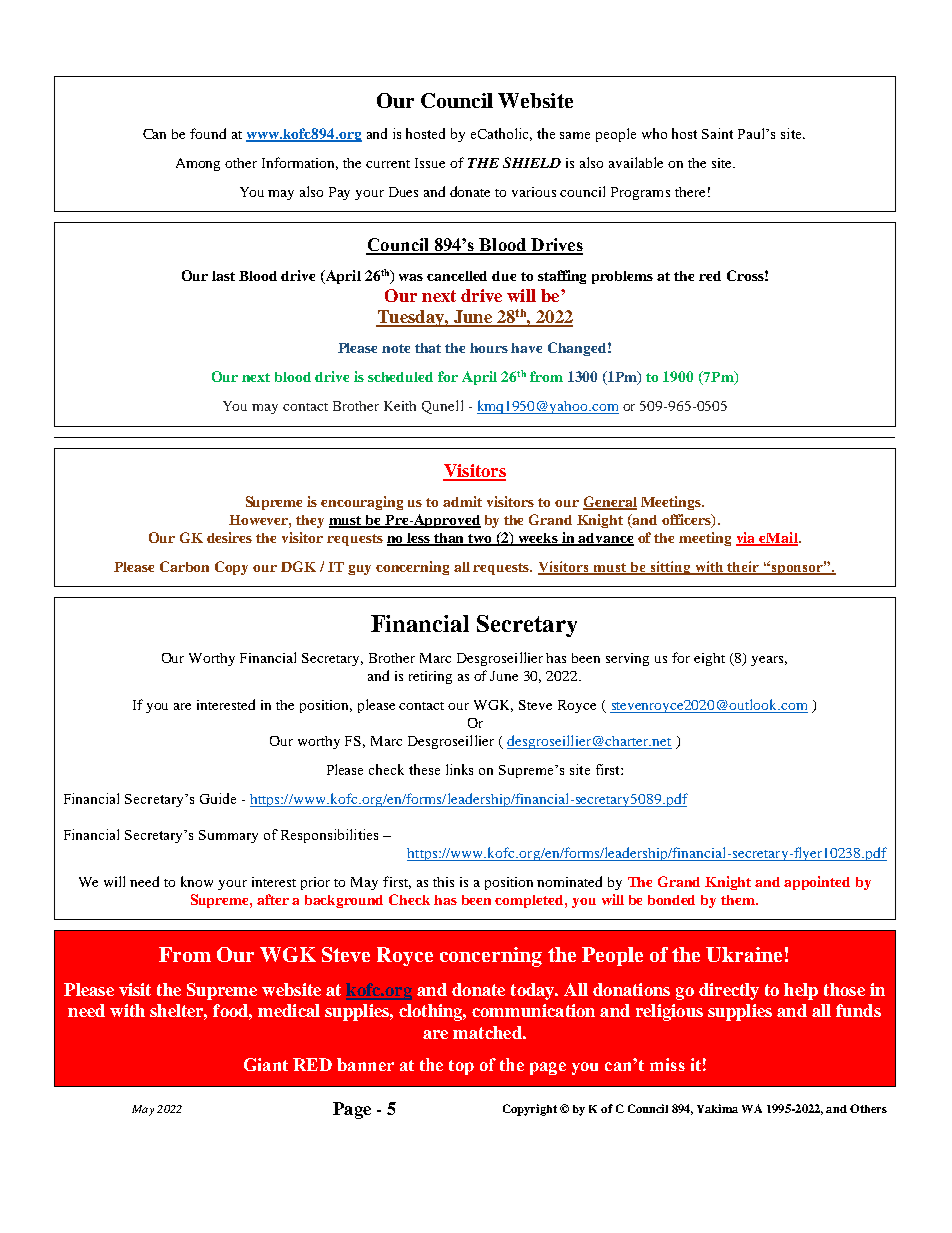 This screenshot has width=952, height=1233. Describe the element at coordinates (300, 163) in the screenshot. I see `Information` at that location.
